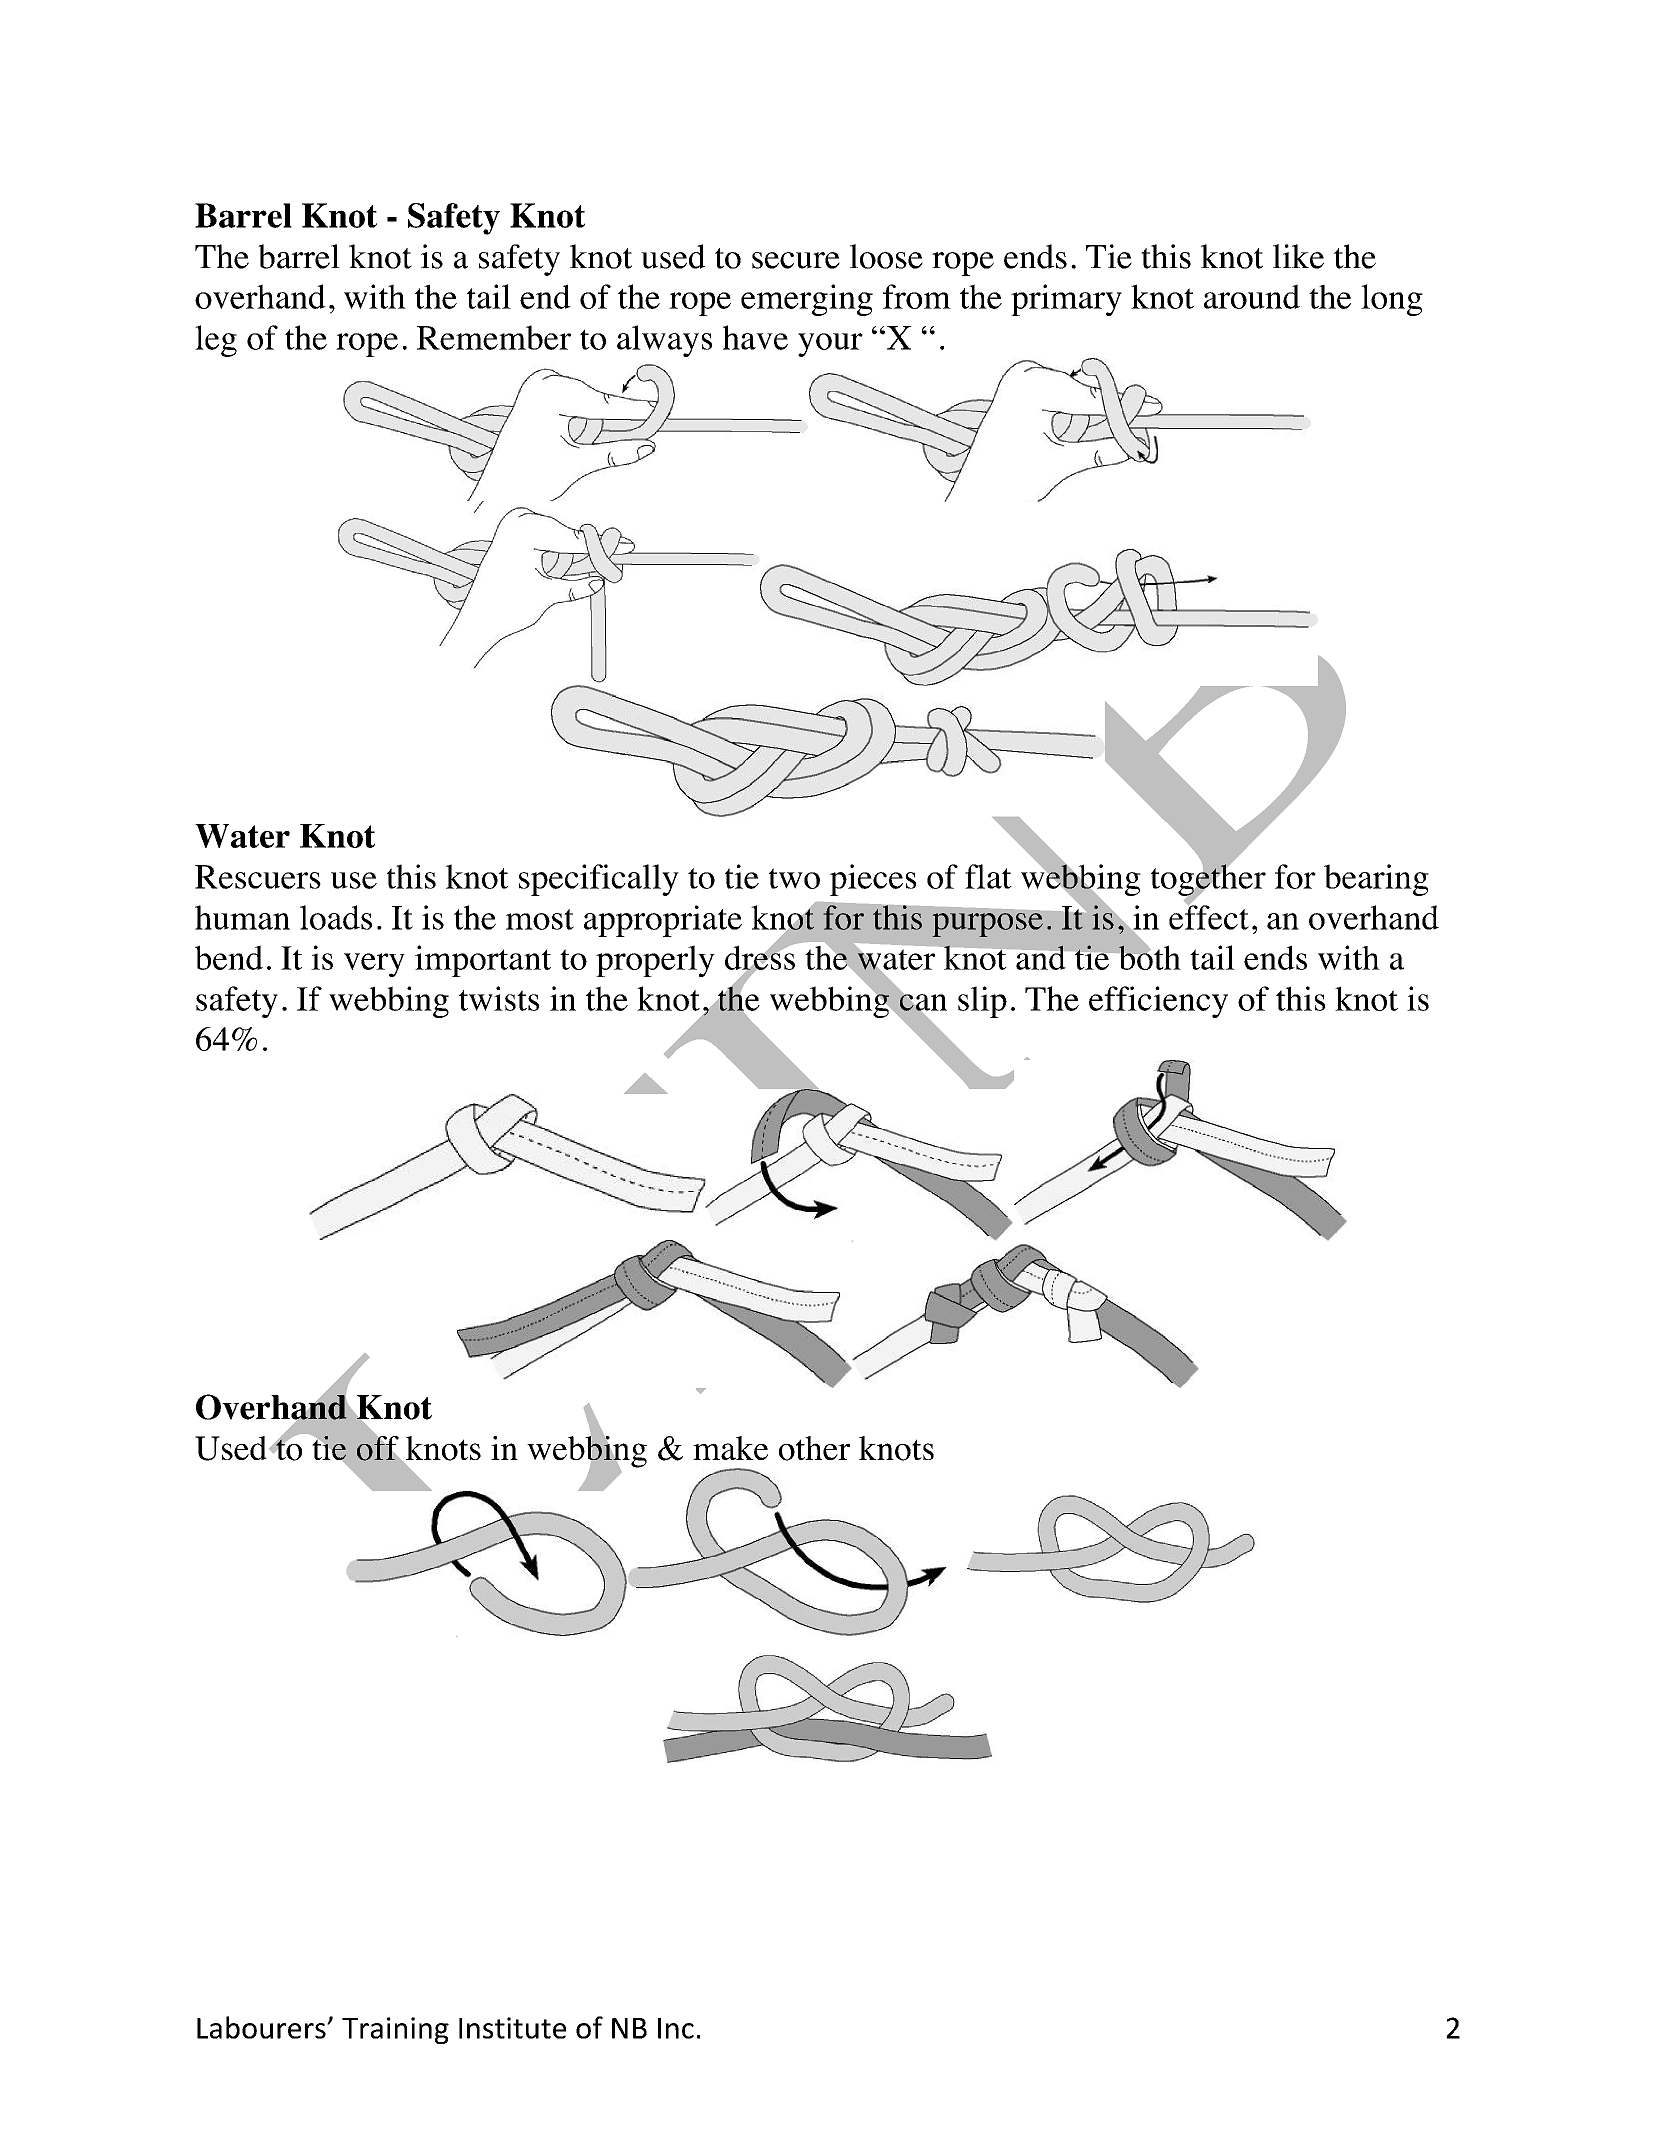  What do you see at coordinates (676, 2028) in the page?
I see `Inc` at bounding box center [676, 2028].
